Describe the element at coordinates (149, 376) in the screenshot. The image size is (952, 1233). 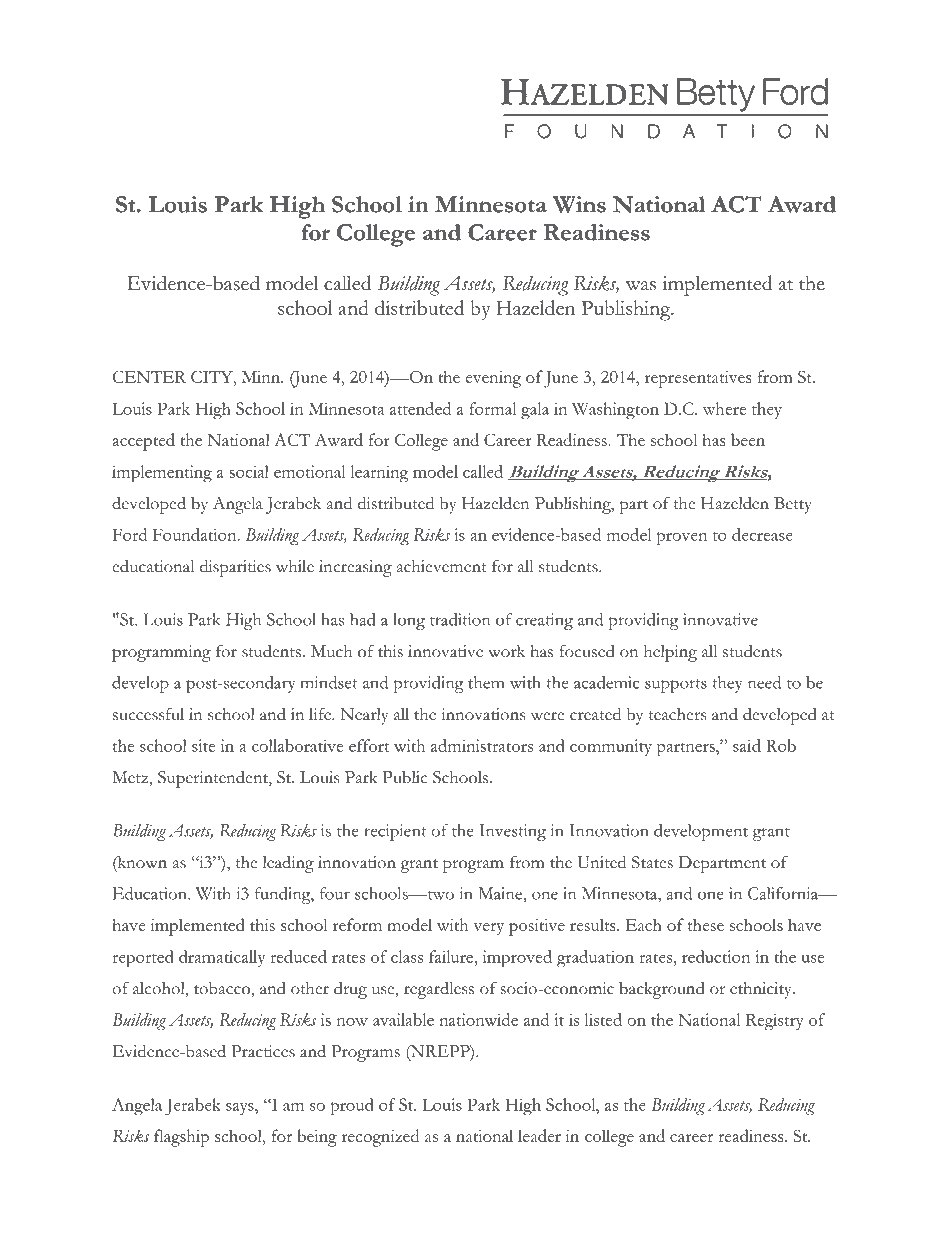
I see `CENTER` at that location.
